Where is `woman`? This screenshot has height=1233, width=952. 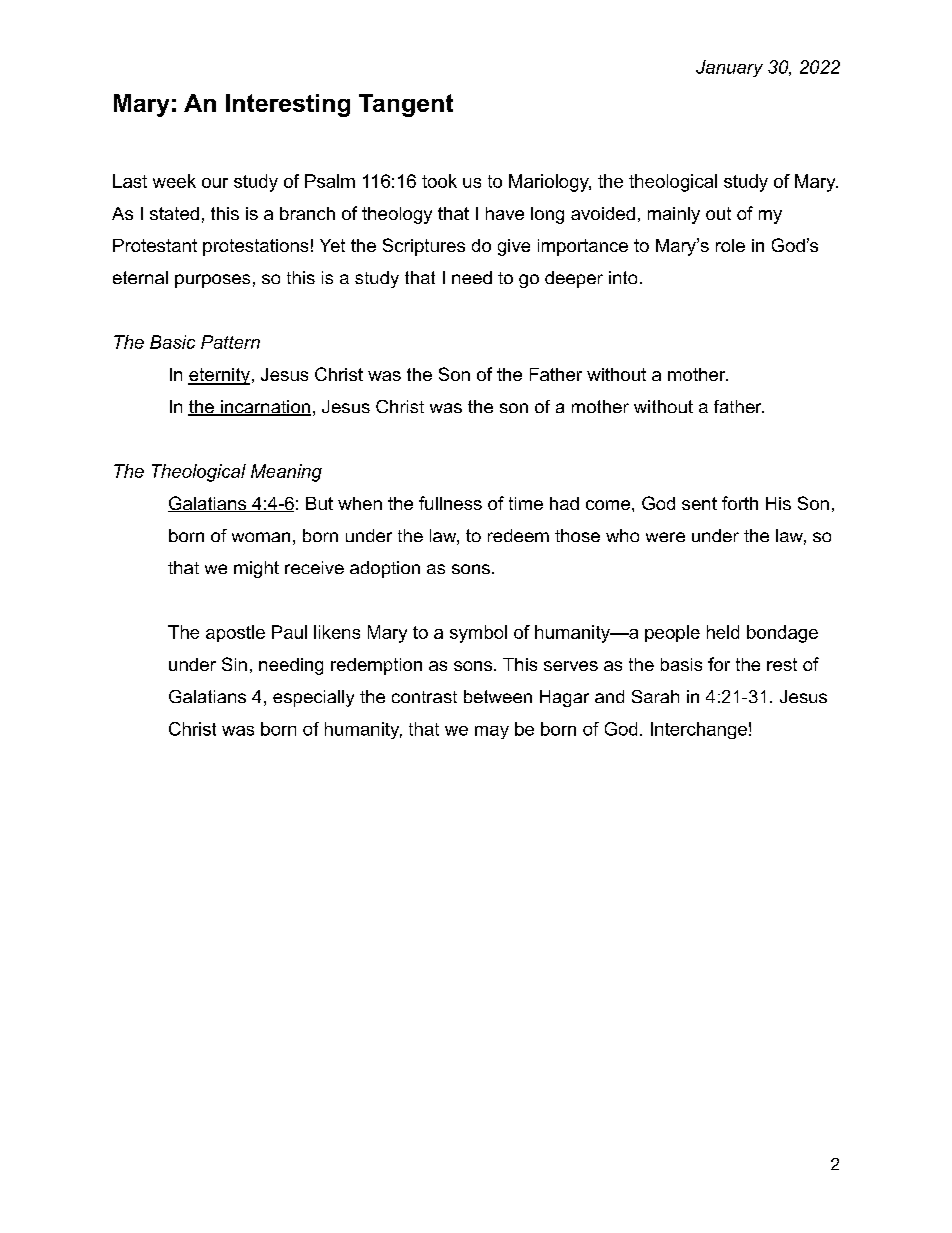
woman is located at coordinates (261, 537).
